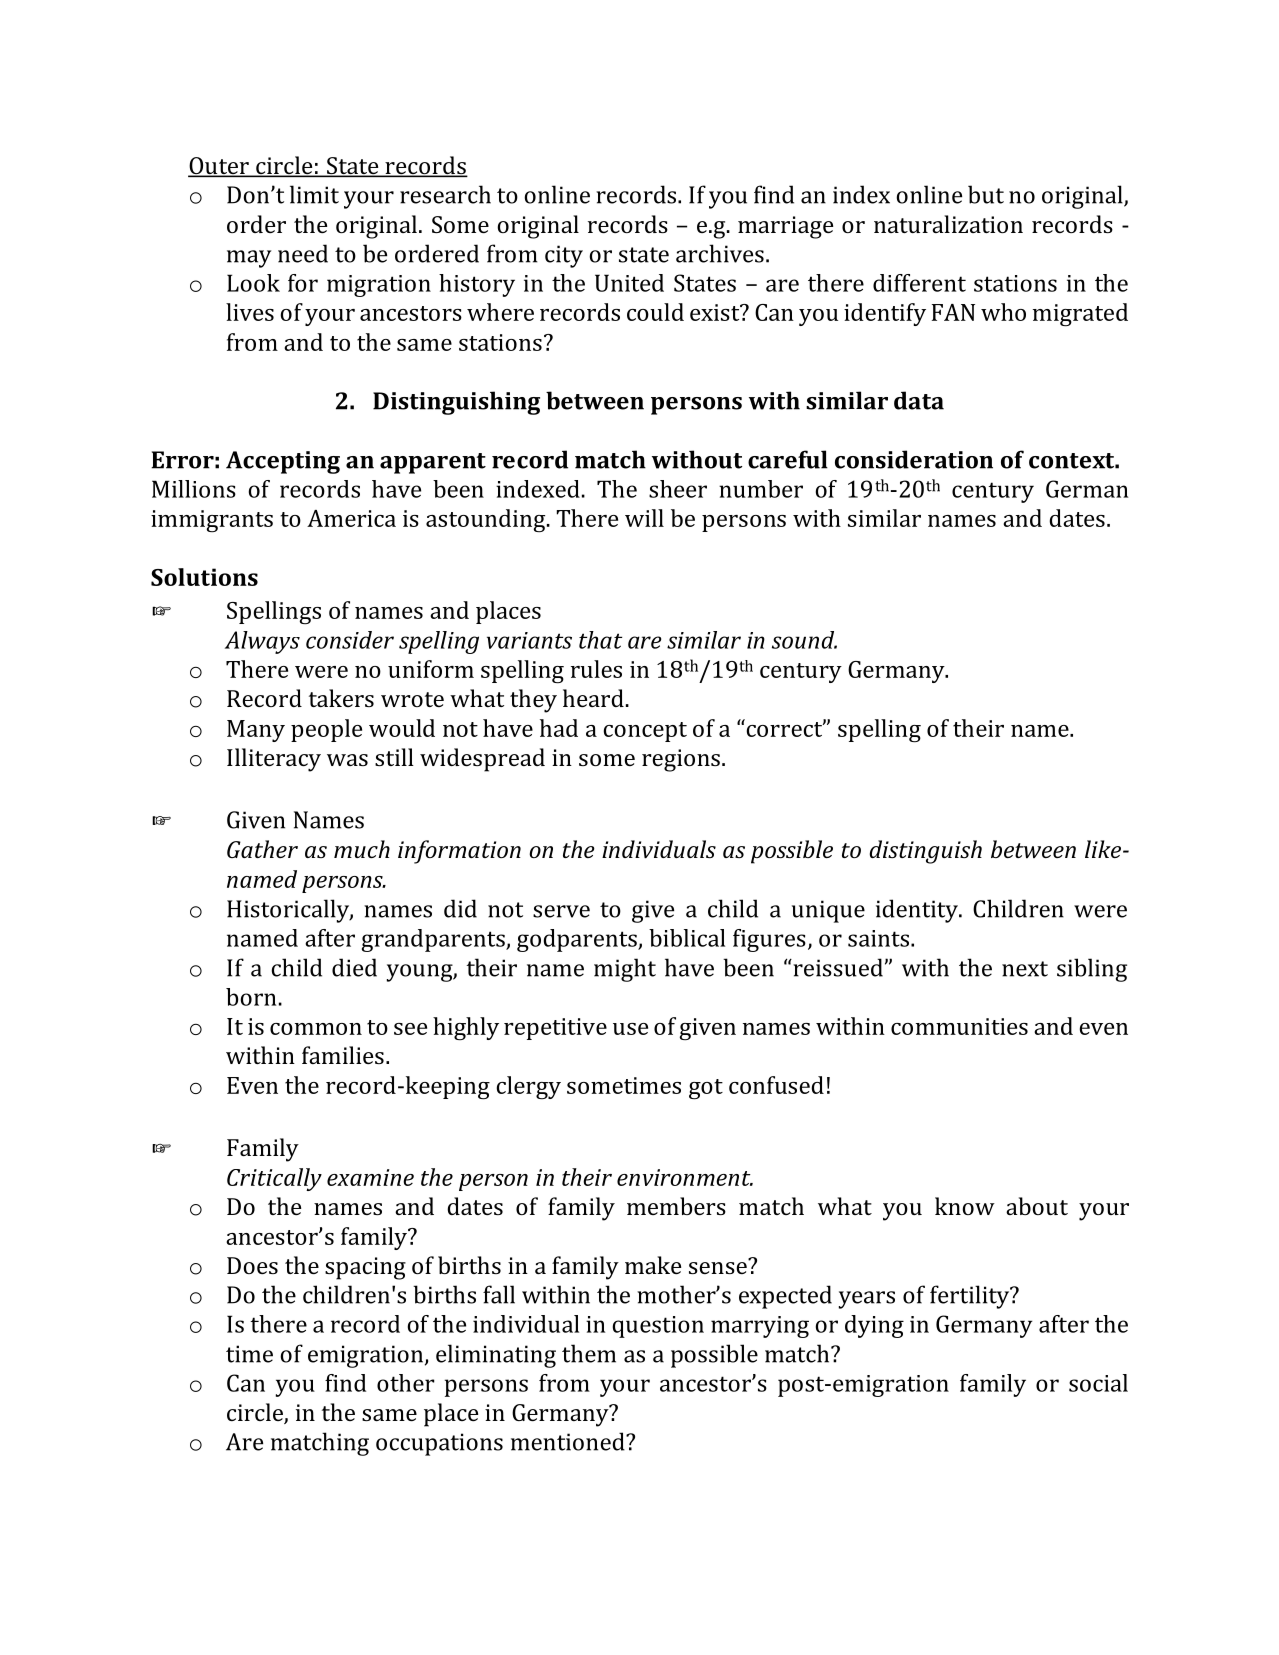  Describe the element at coordinates (681, 760) in the screenshot. I see `regions` at that location.
